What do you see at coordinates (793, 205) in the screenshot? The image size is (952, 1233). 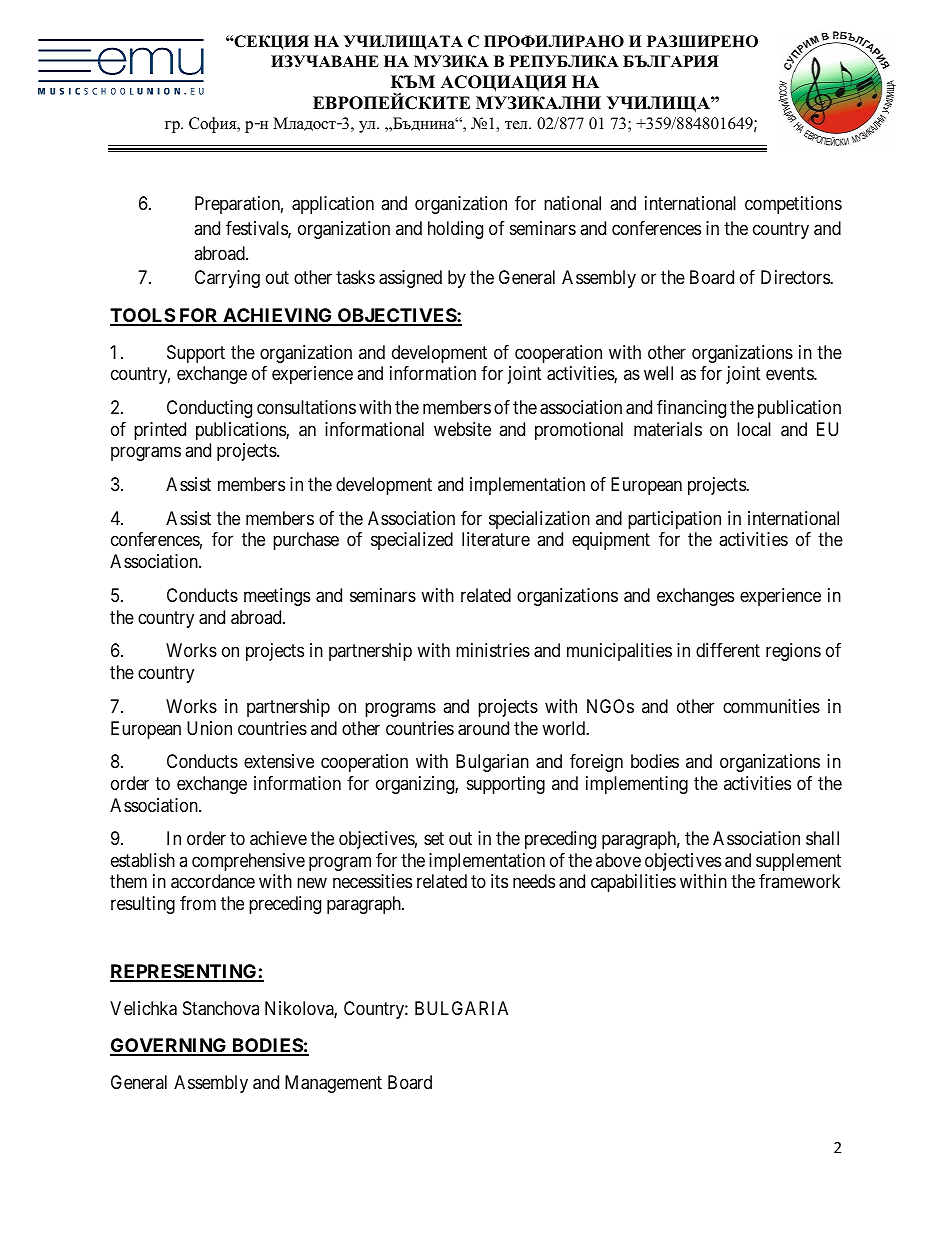 I see `competitions` at bounding box center [793, 205].
